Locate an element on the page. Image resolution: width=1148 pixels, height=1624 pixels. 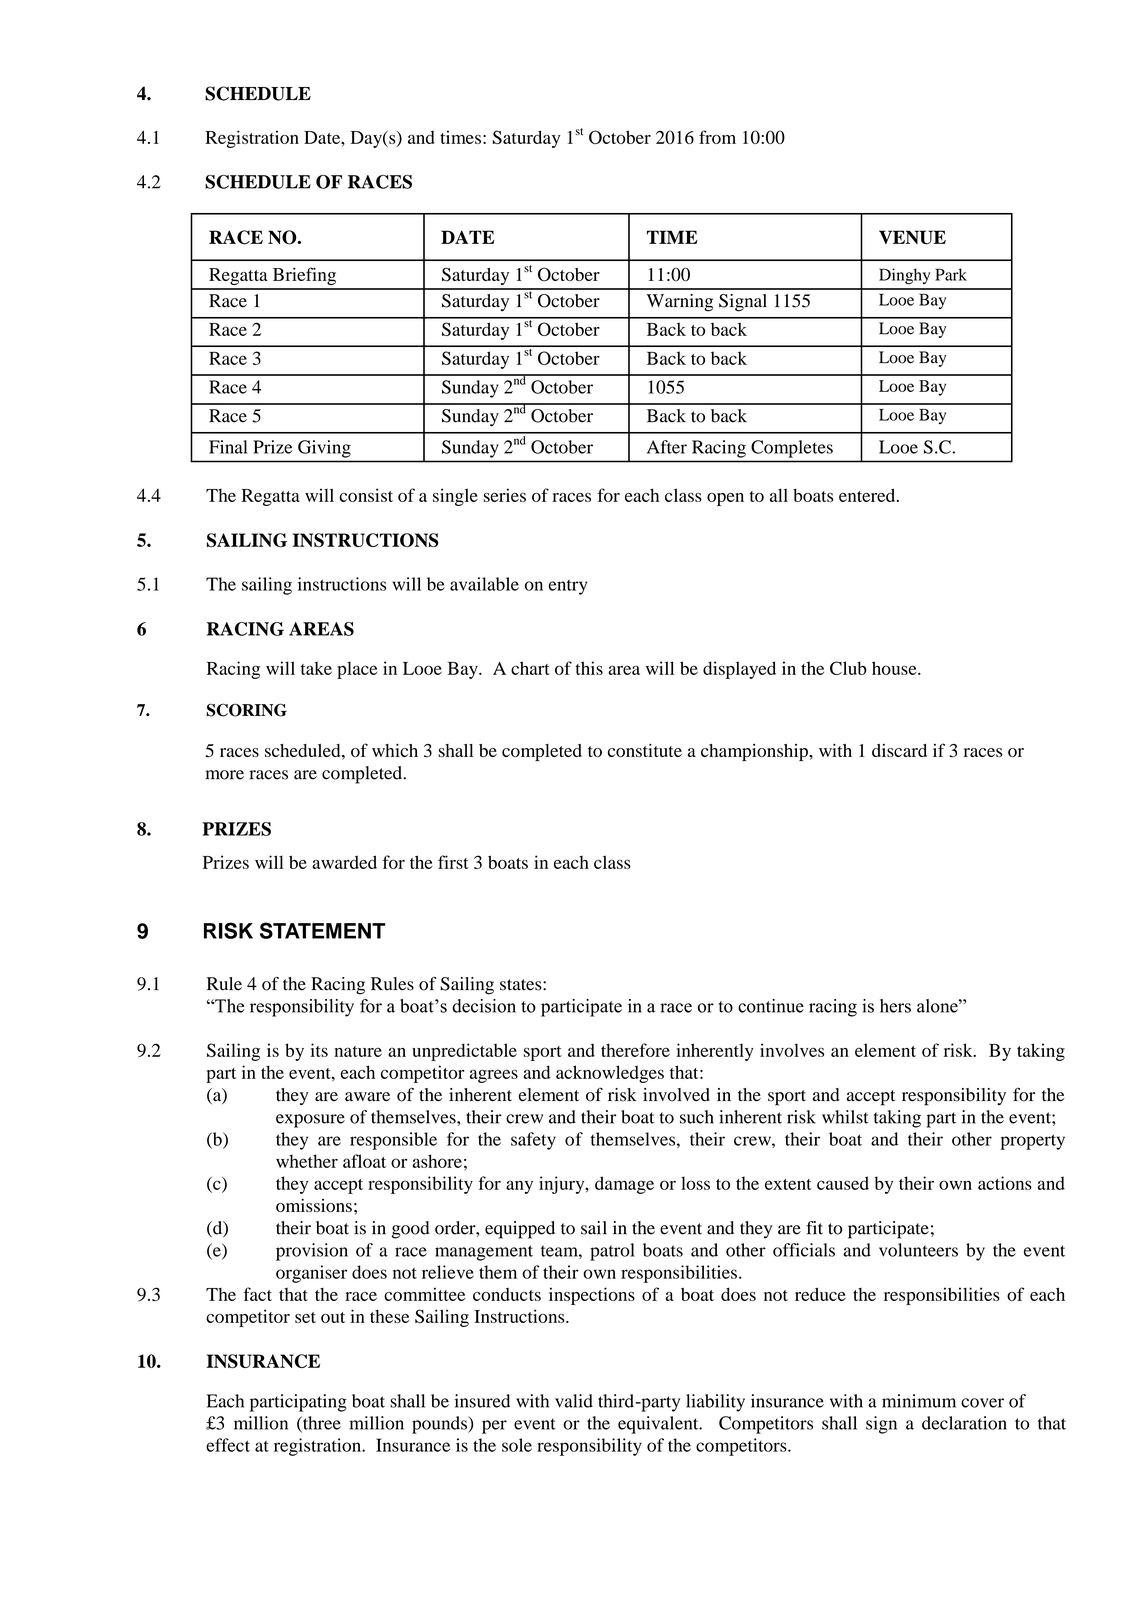
VENUE is located at coordinates (912, 237).
